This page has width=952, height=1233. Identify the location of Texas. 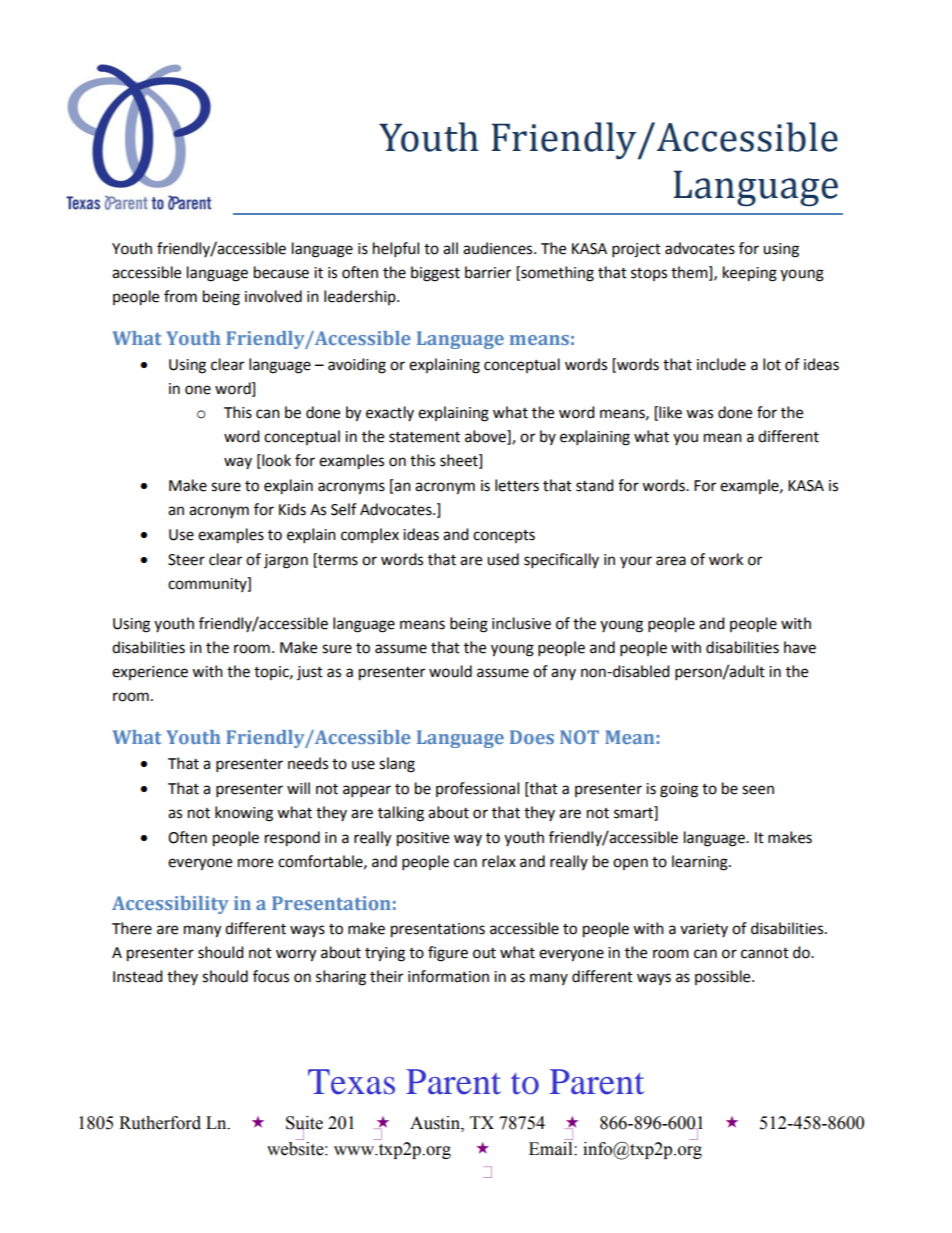
(351, 1082).
